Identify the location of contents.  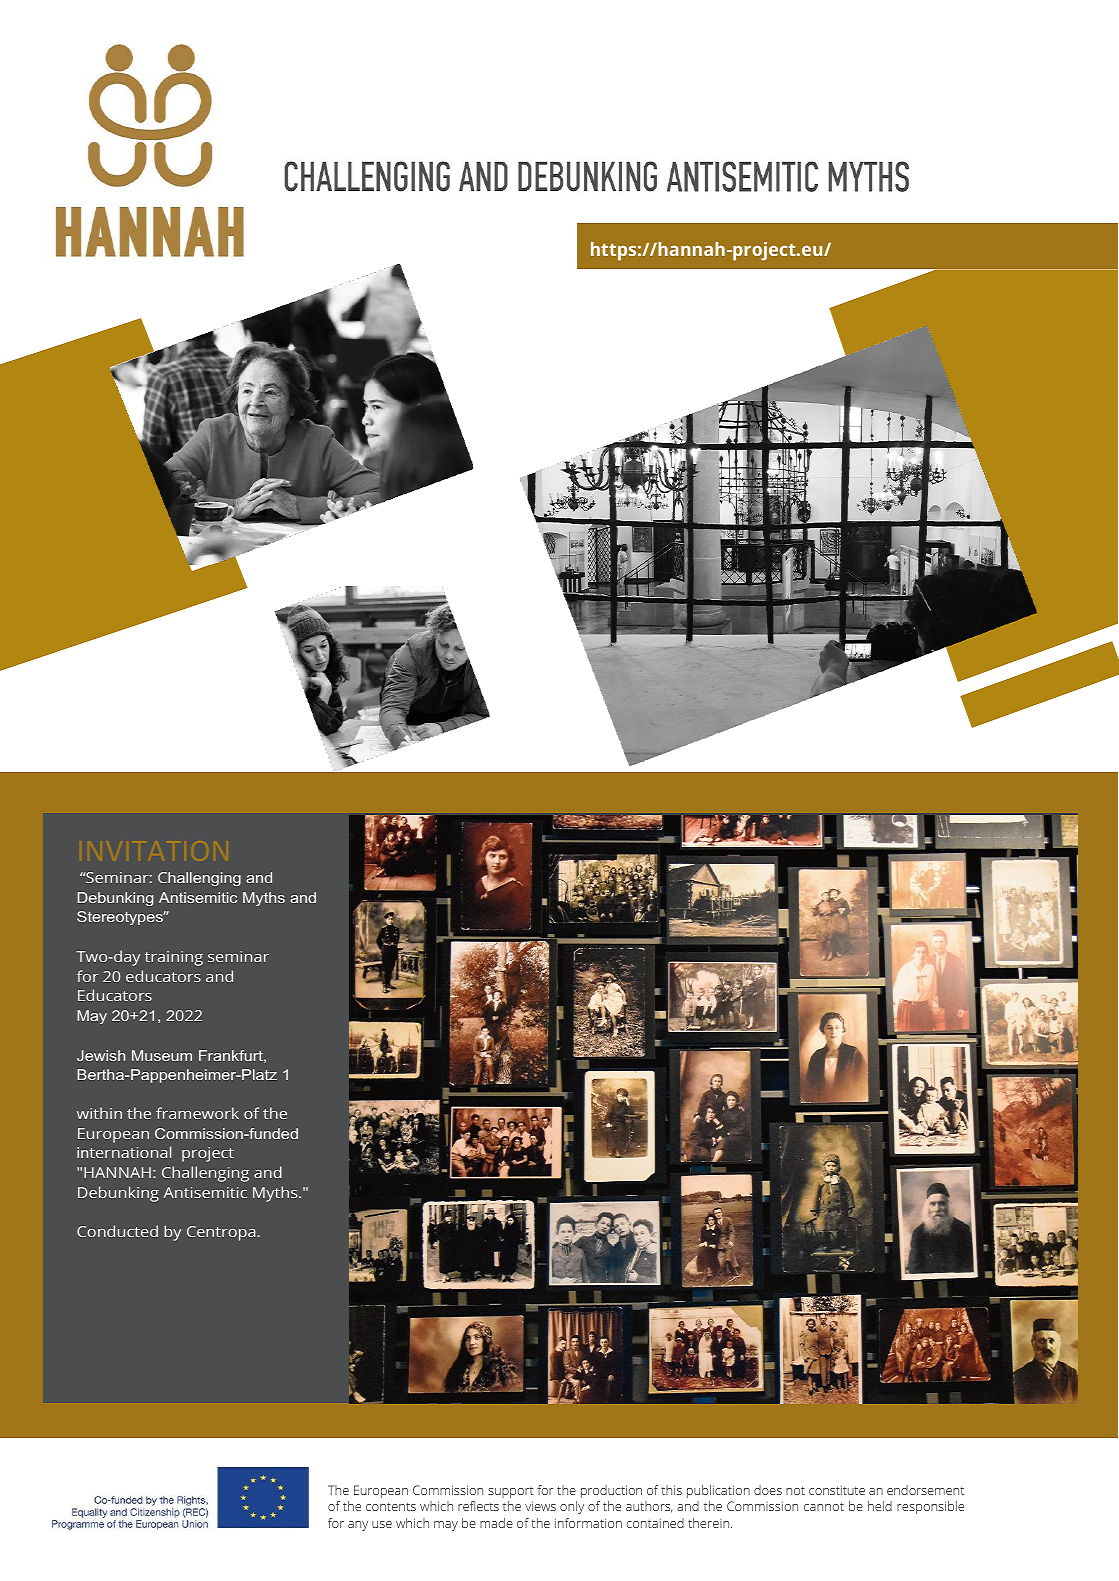
(391, 1506).
